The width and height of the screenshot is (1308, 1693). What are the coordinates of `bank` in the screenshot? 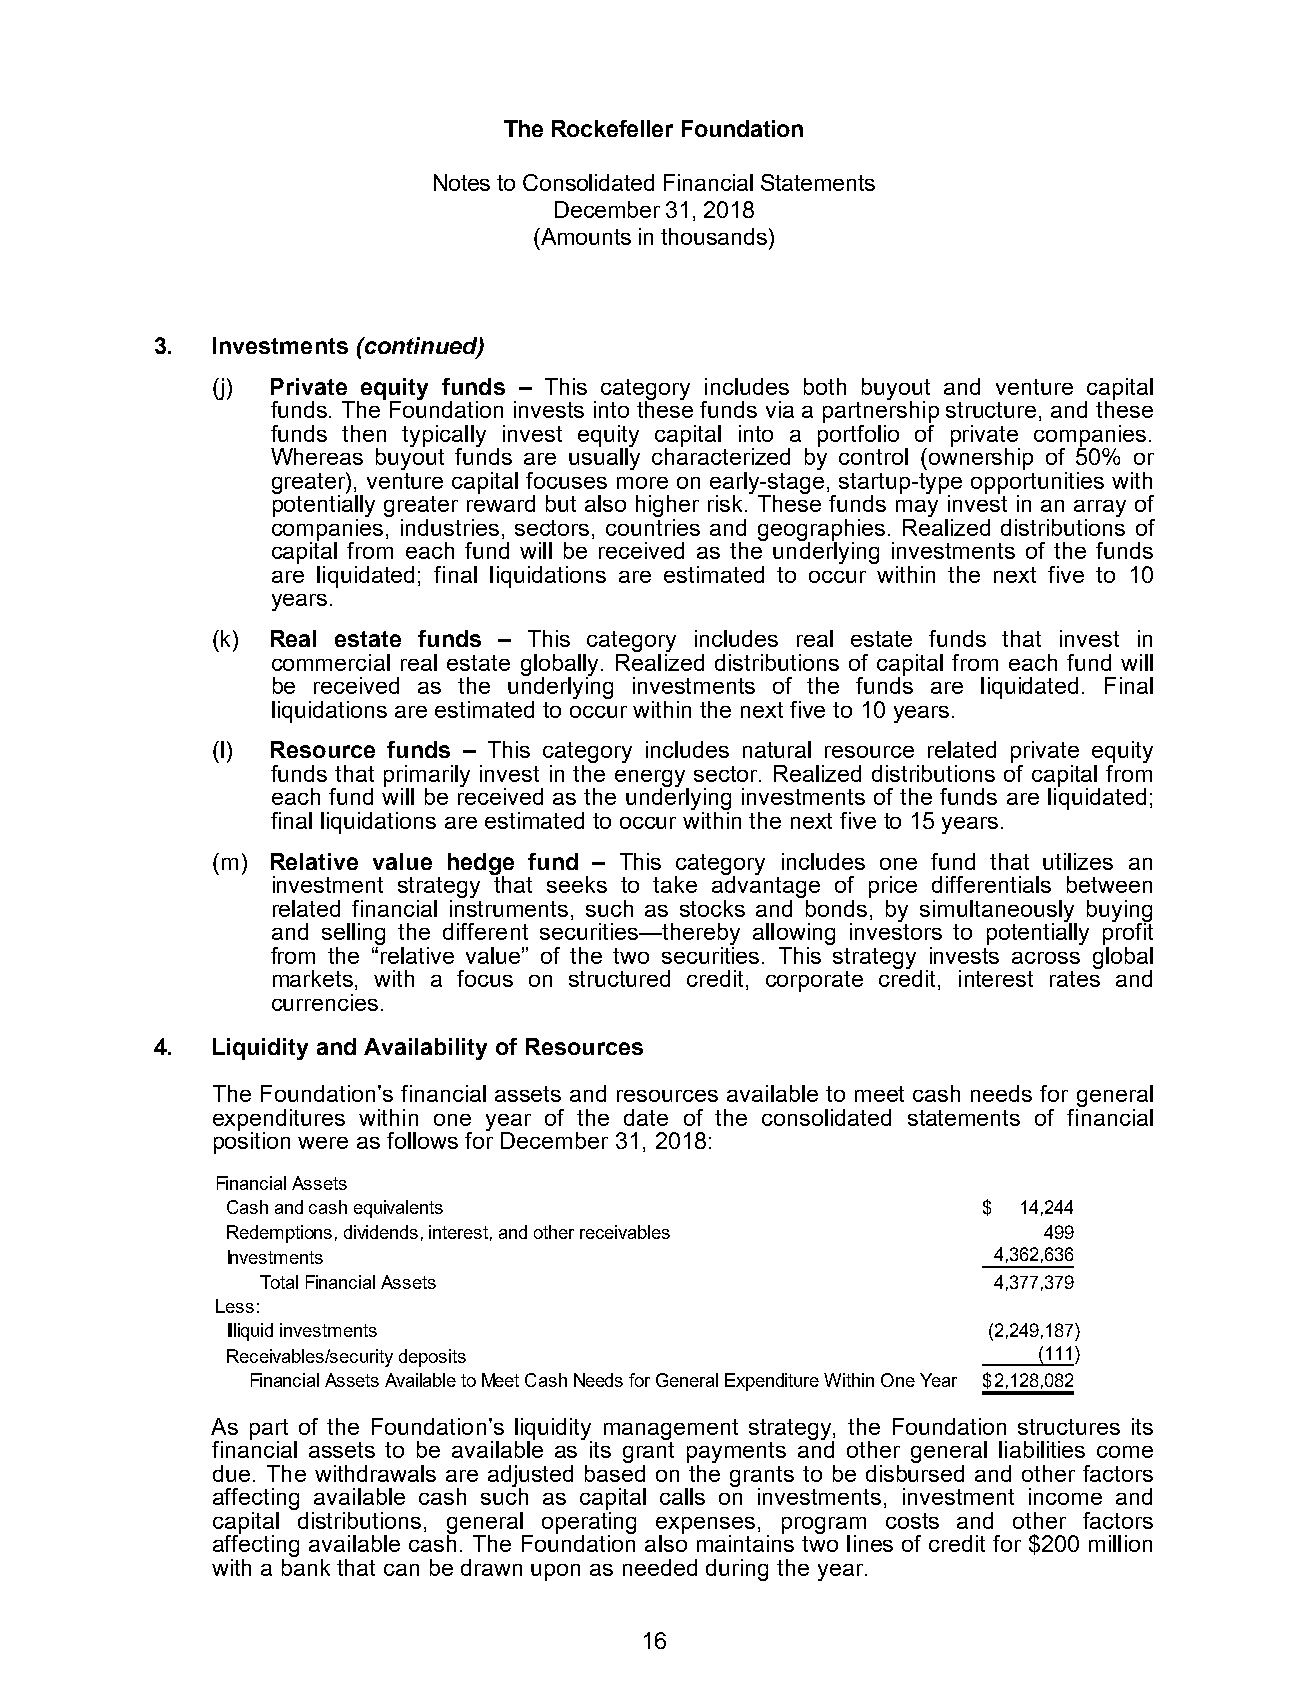 It's located at (306, 1566).
